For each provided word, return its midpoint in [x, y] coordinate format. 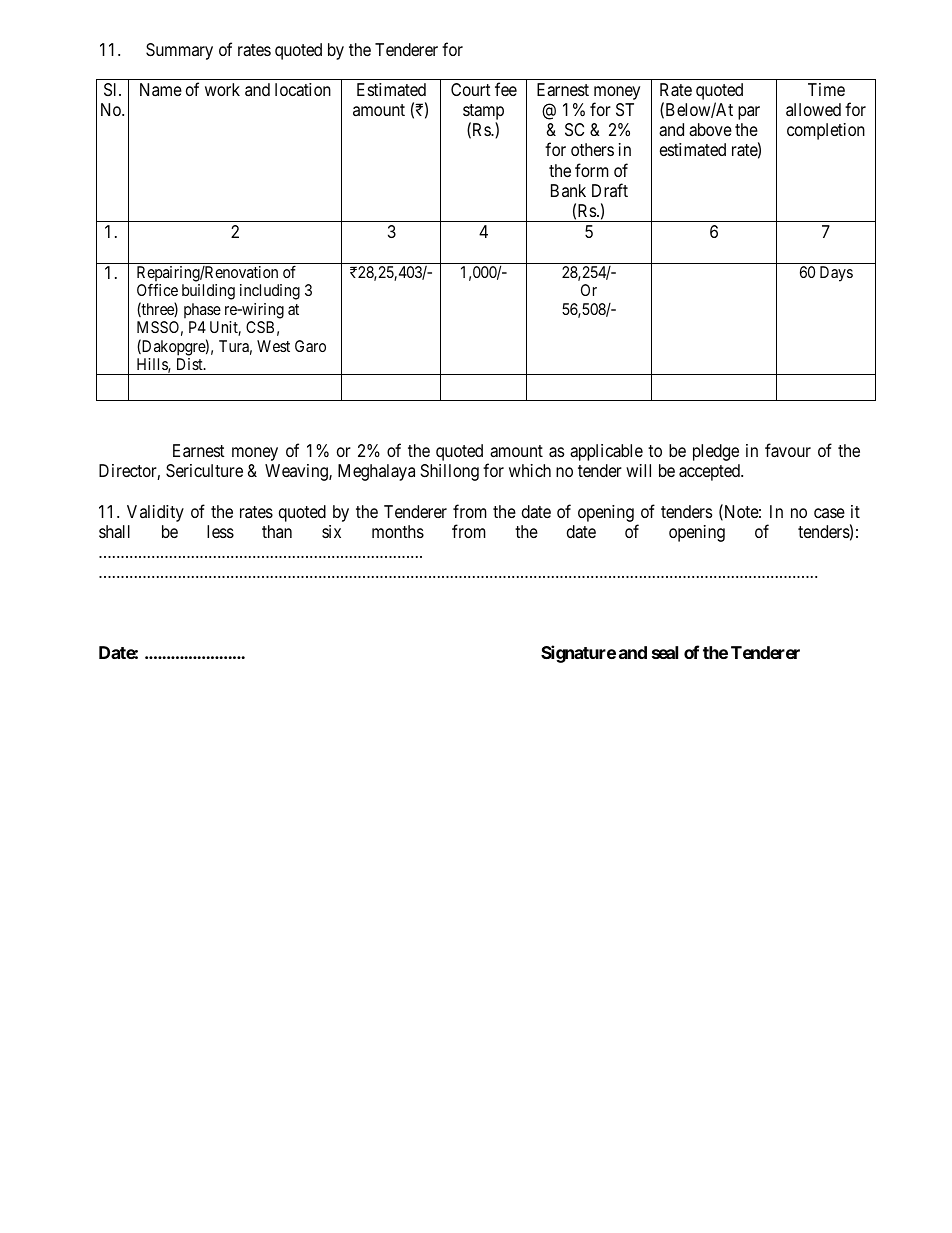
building [208, 292]
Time [826, 89]
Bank [568, 190]
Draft [610, 190]
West [273, 346]
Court [471, 89]
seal [665, 652]
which [530, 470]
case [829, 513]
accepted [710, 472]
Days [836, 274]
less [220, 531]
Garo [310, 346]
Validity [155, 513]
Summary [179, 51]
